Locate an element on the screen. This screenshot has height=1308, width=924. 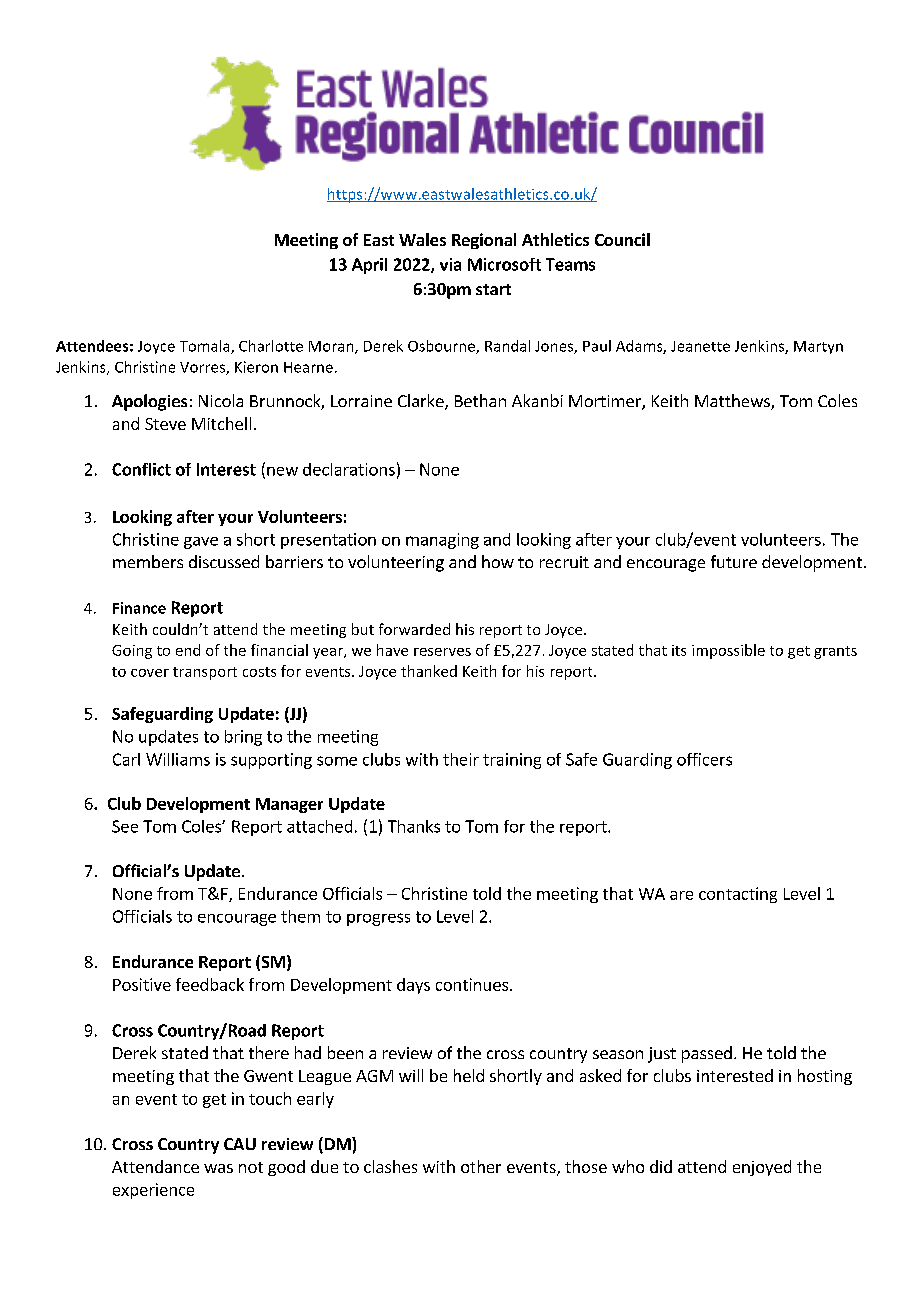
future is located at coordinates (734, 561).
